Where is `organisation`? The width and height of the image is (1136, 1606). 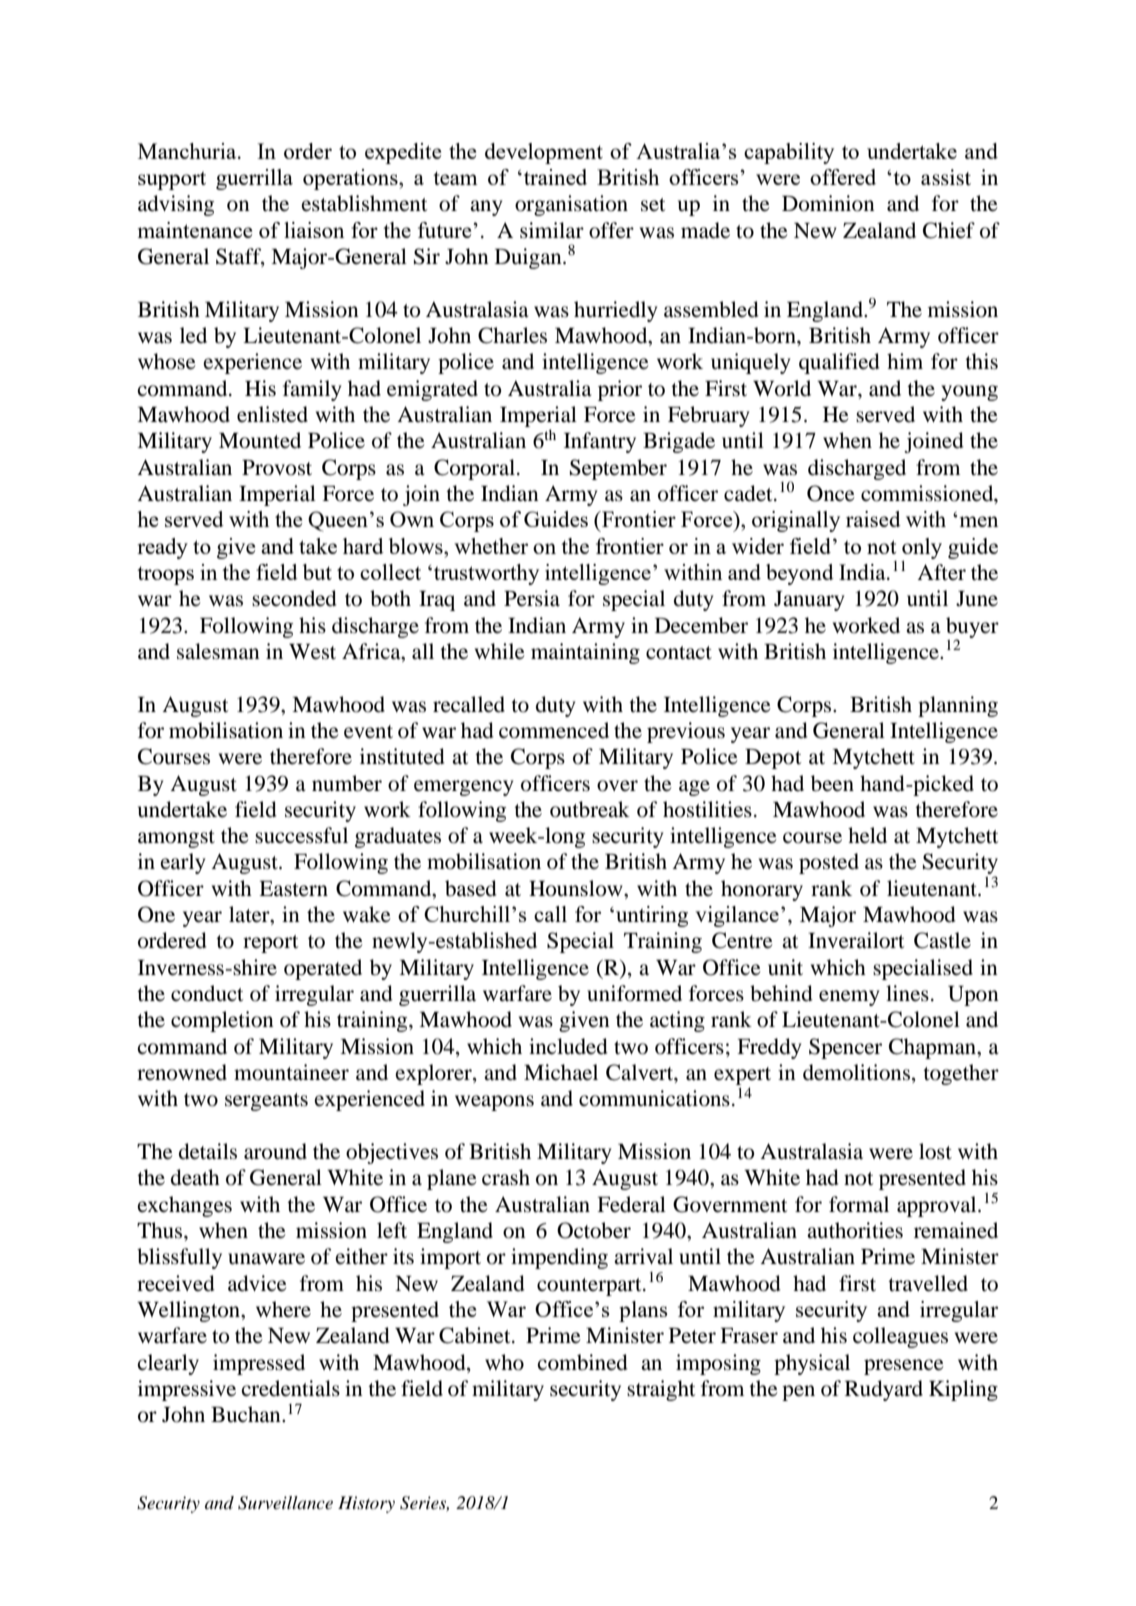 organisation is located at coordinates (571, 205).
